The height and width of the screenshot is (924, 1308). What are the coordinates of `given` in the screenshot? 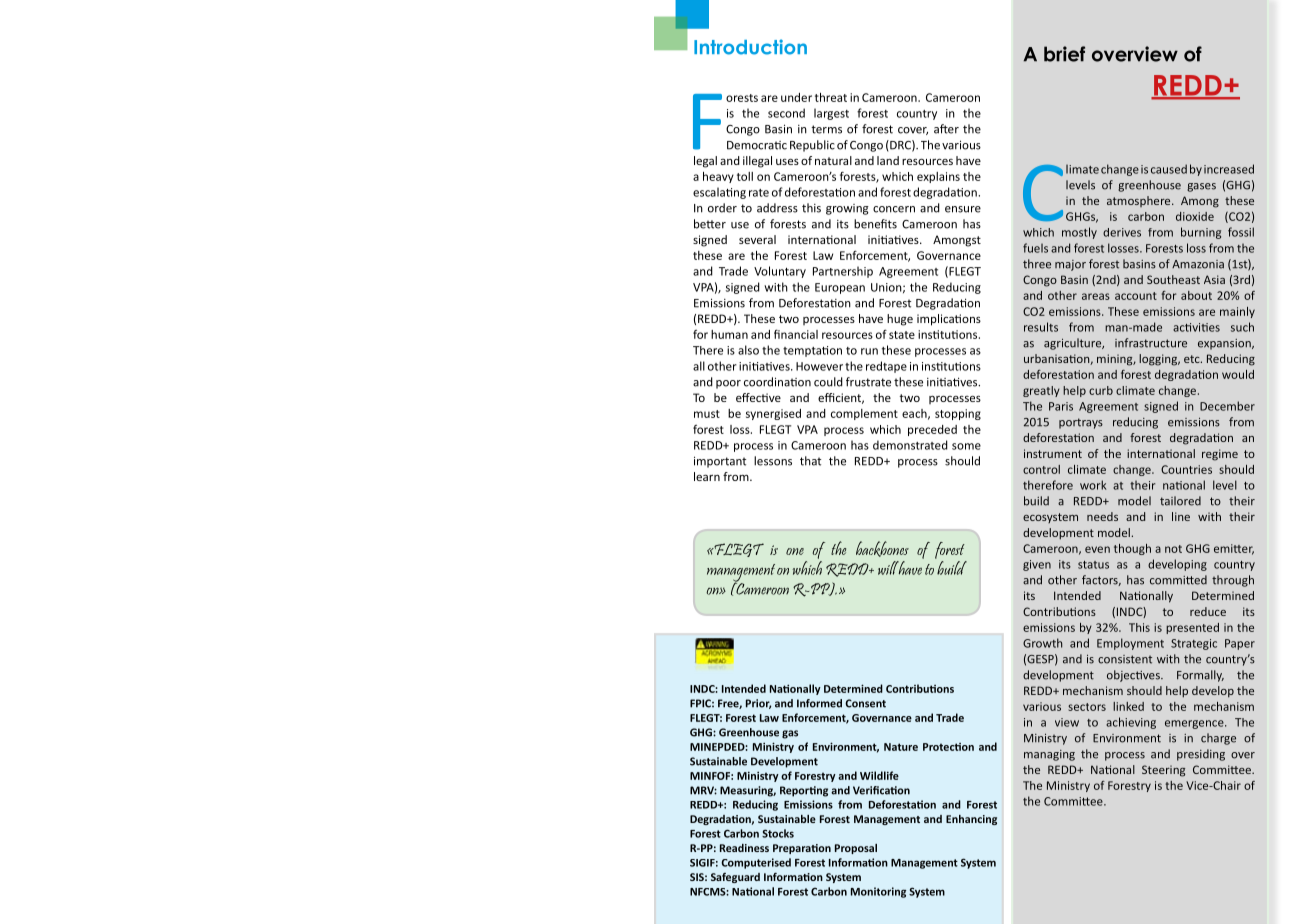 It's located at (1037, 565).
